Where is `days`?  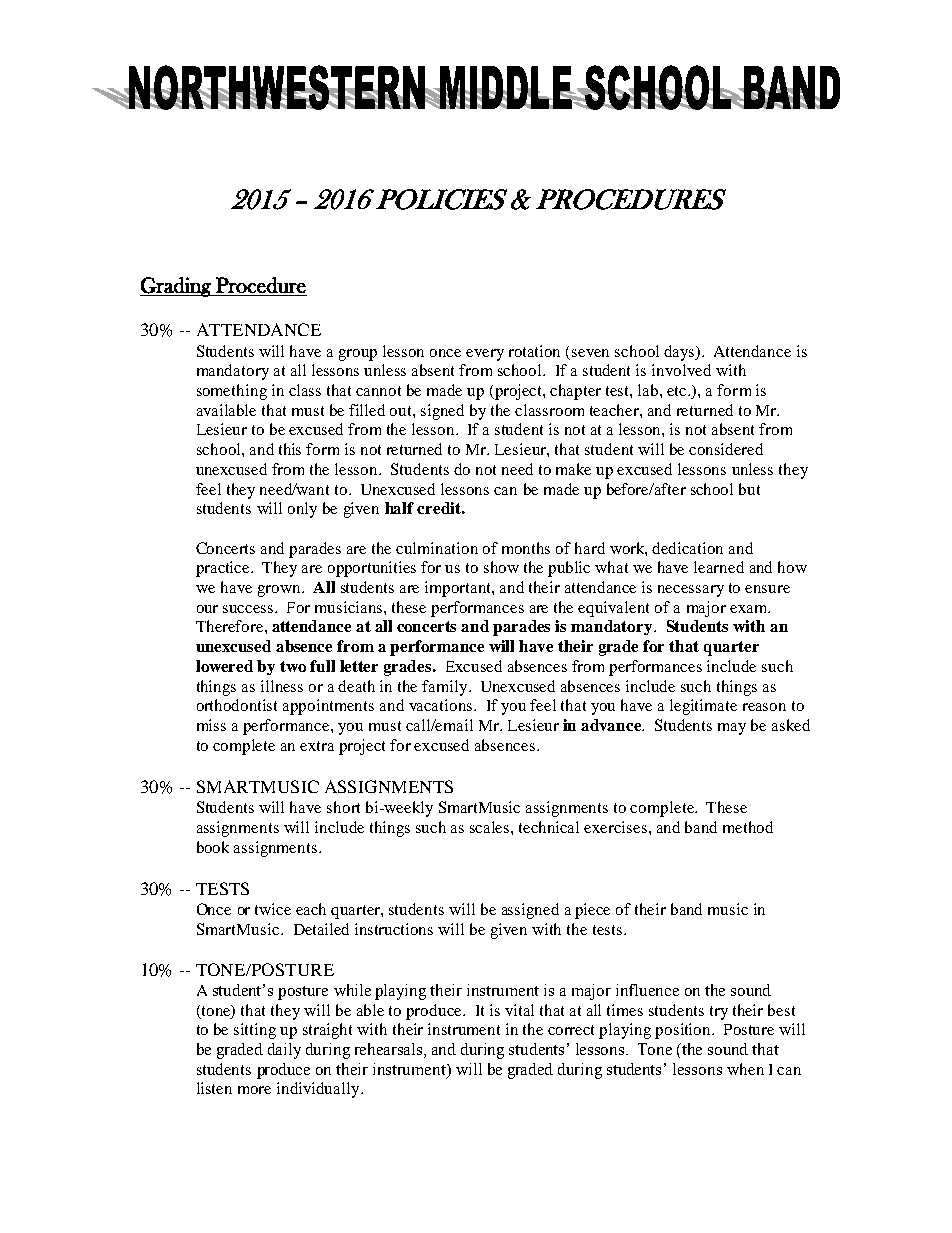 days is located at coordinates (680, 353).
